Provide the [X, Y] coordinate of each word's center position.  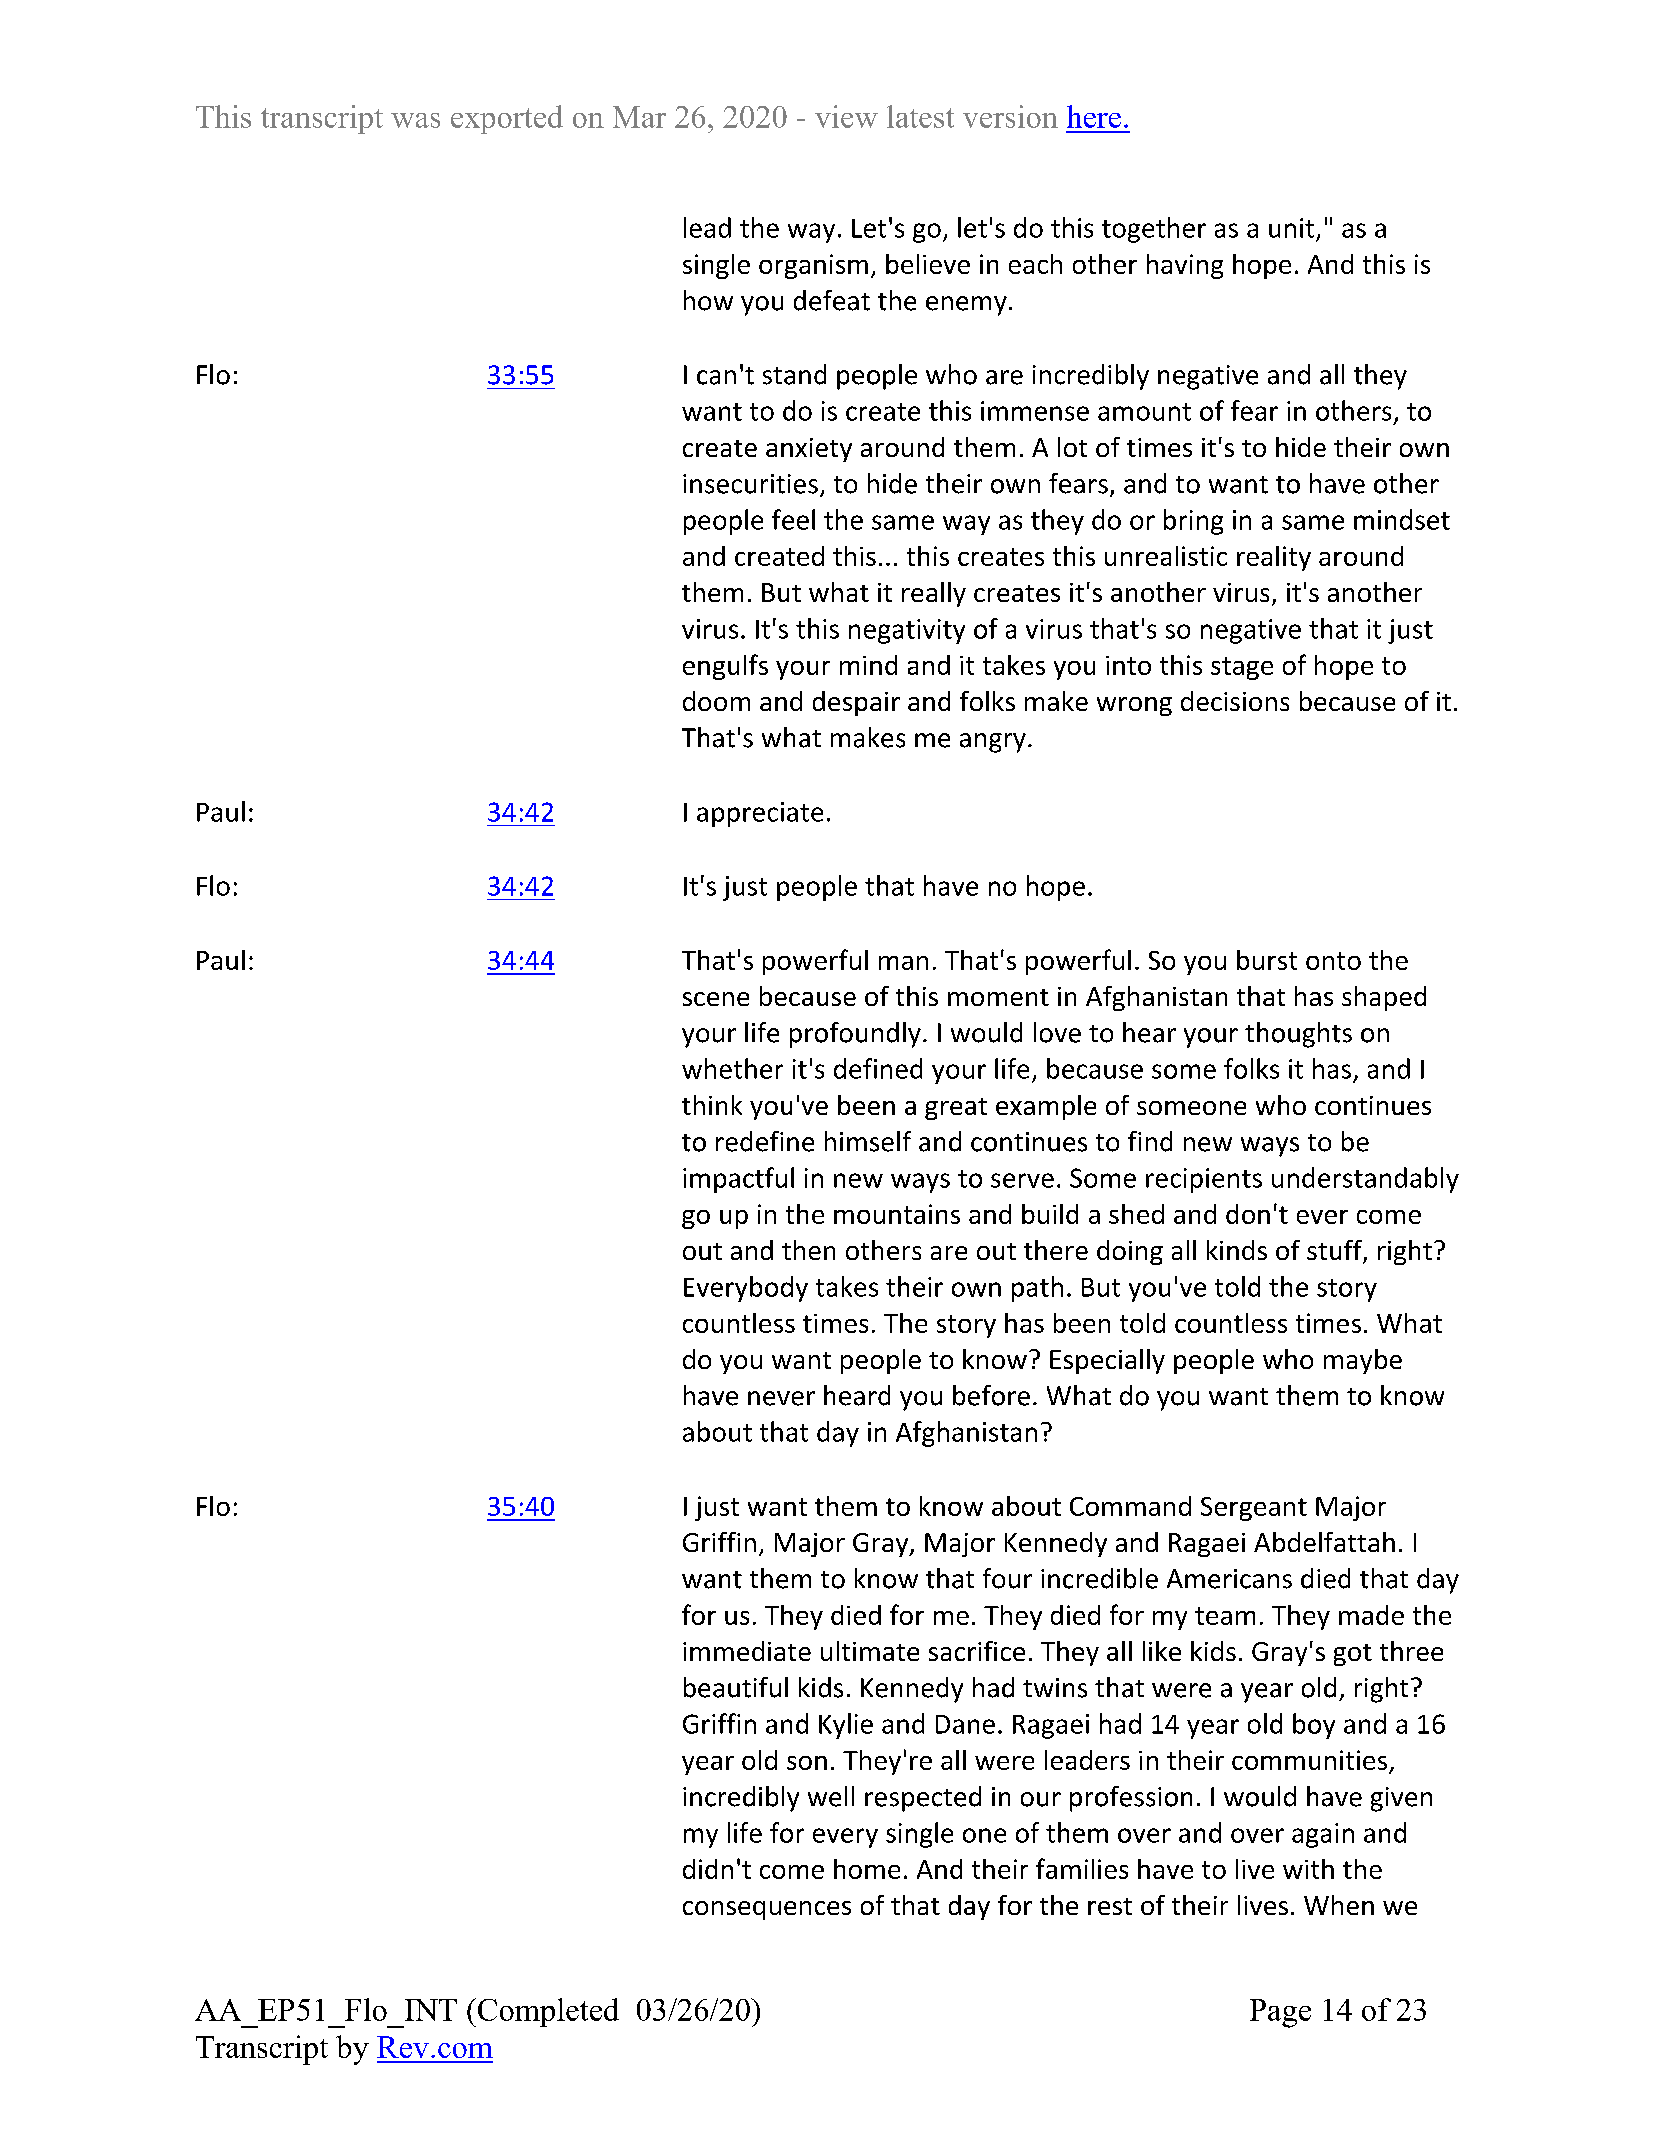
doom [716, 701]
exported [507, 119]
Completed [548, 2012]
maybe [1363, 1361]
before [991, 1395]
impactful [738, 1180]
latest [920, 116]
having [1185, 266]
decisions [1235, 701]
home [867, 1869]
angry [993, 743]
